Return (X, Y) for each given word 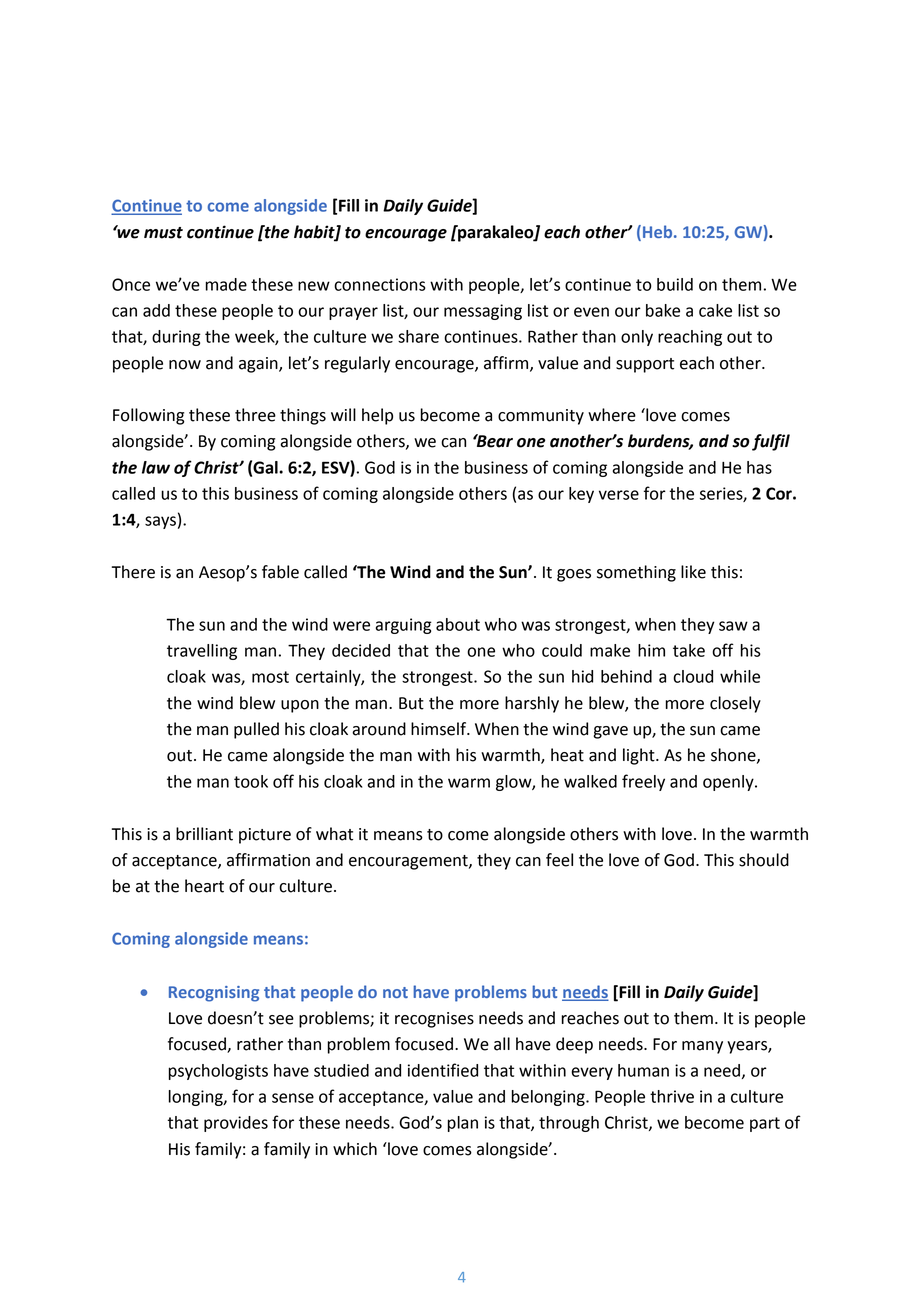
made (226, 284)
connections (380, 284)
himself (440, 729)
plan (463, 1124)
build (675, 284)
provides (236, 1124)
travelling (202, 652)
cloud (693, 676)
